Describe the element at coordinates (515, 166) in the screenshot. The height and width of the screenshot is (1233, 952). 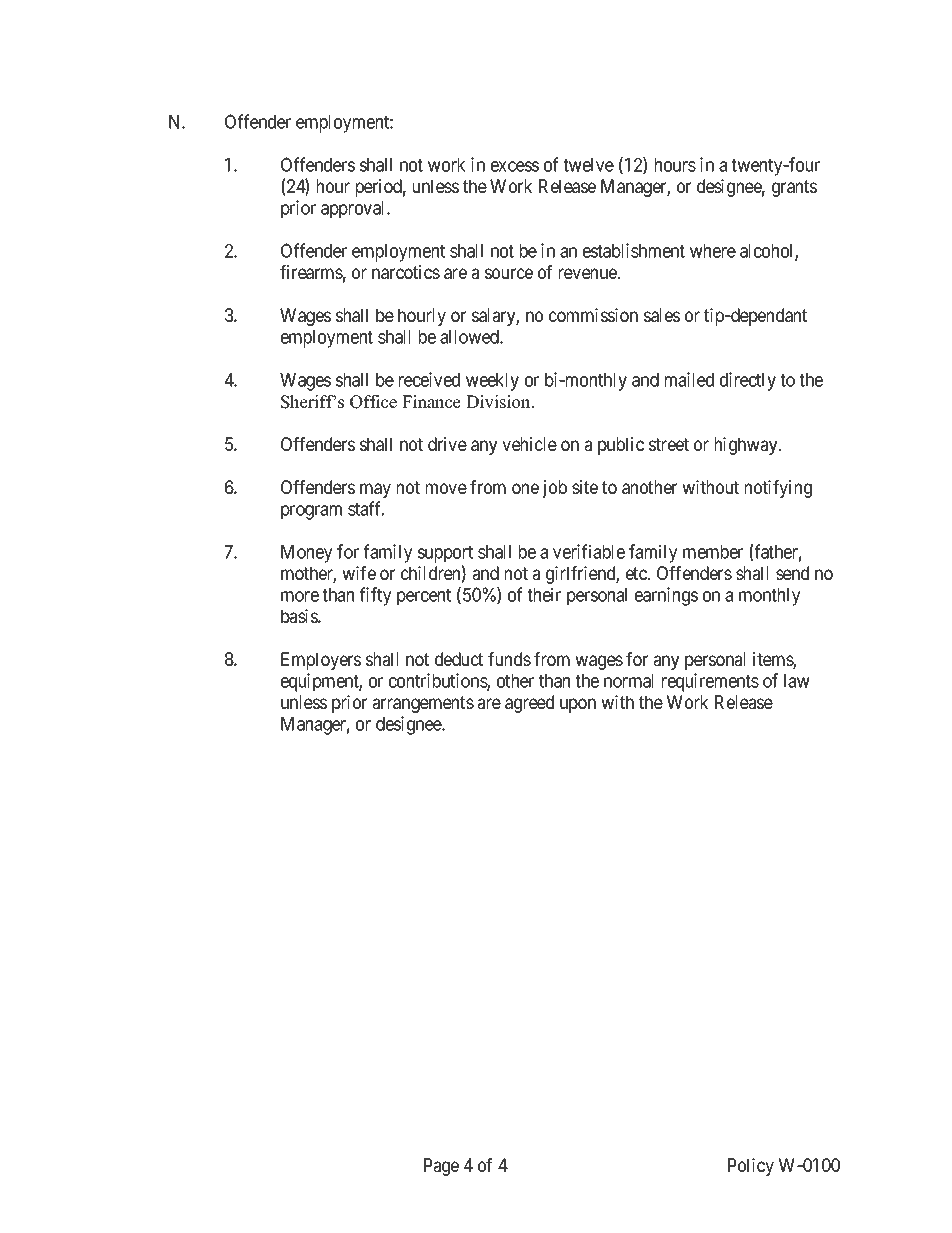
I see `excess` at that location.
